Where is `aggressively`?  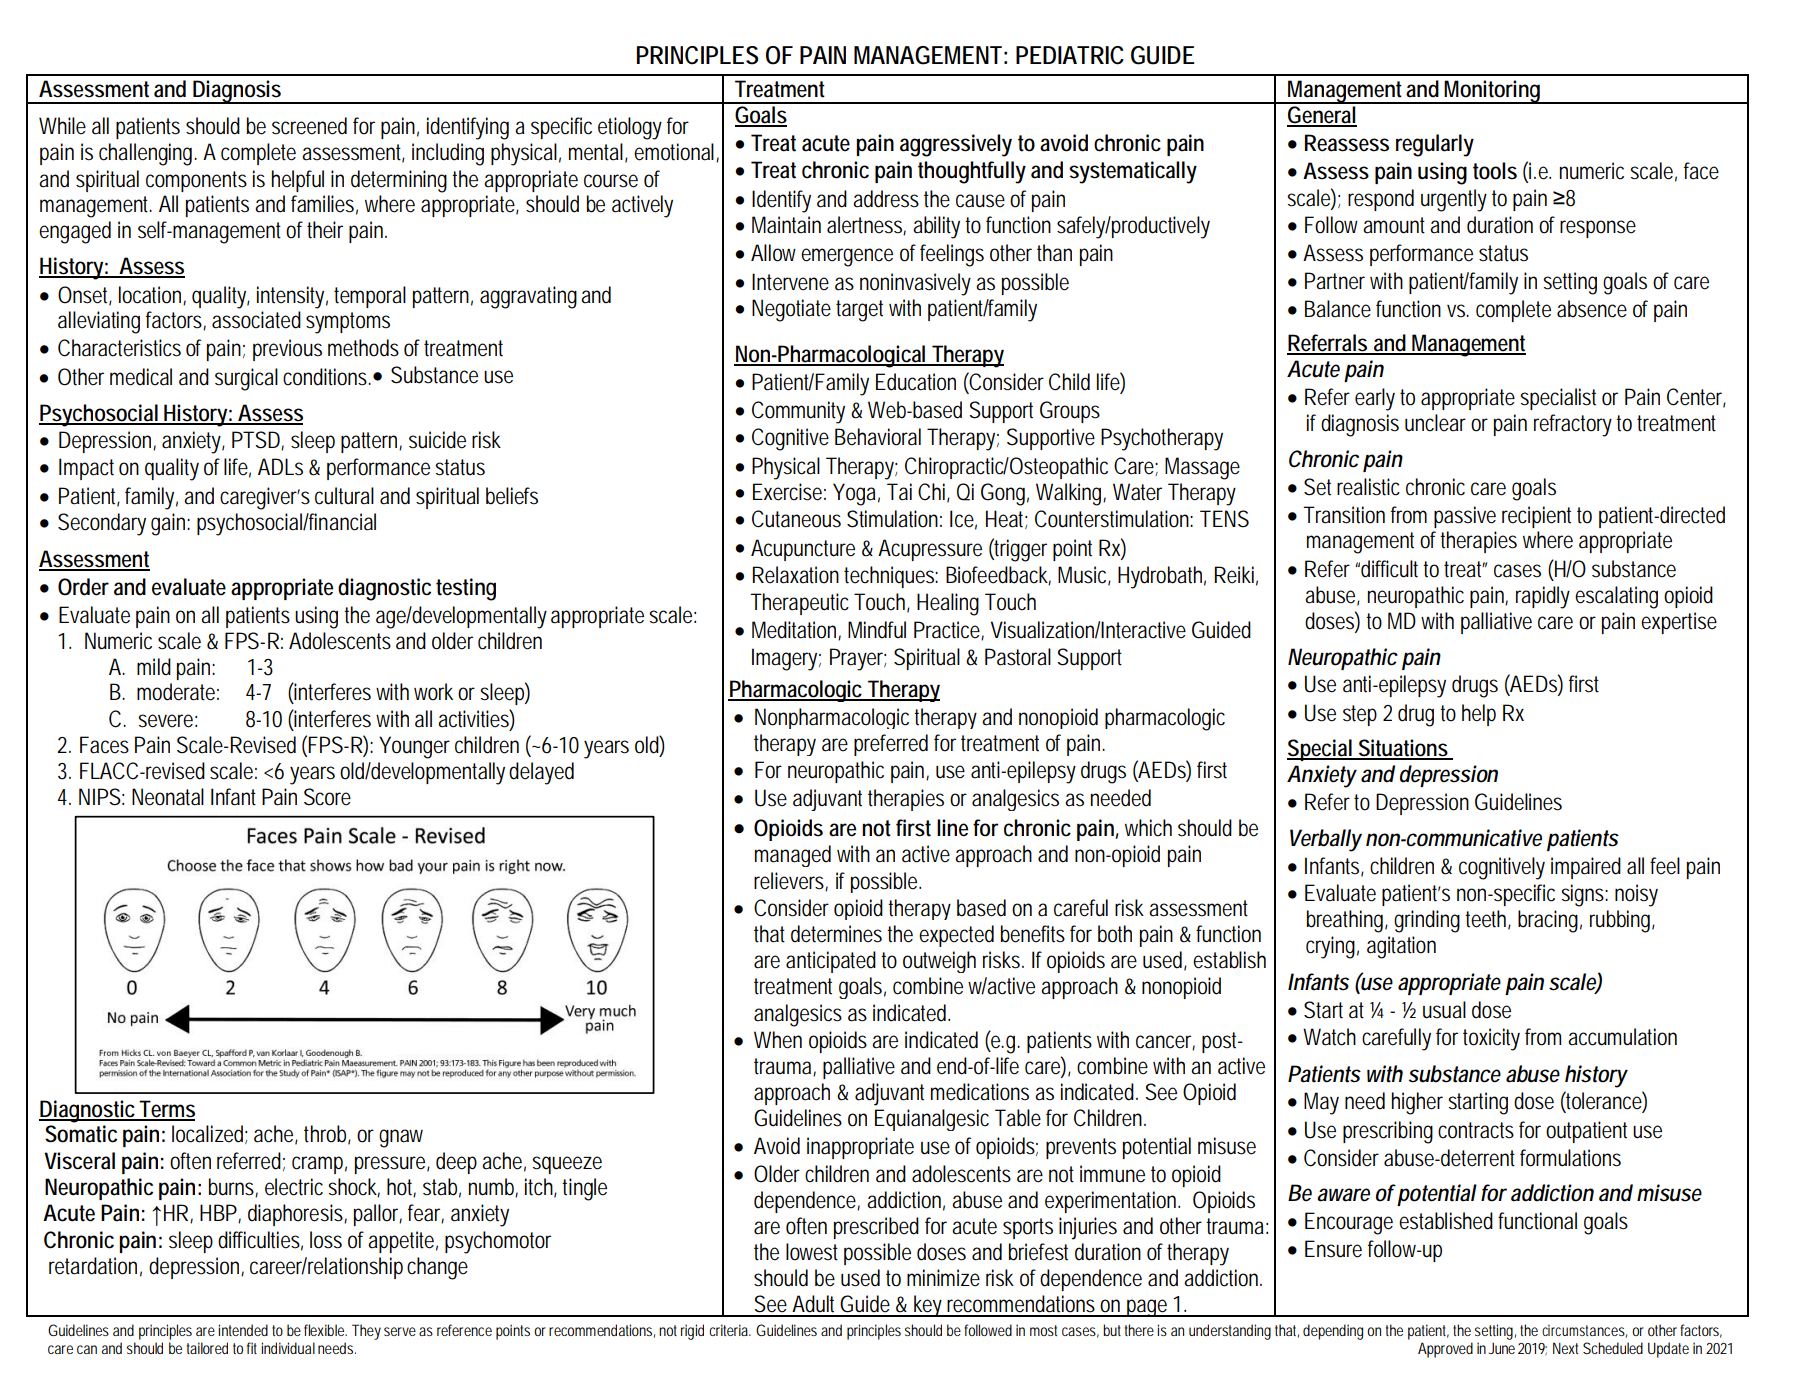 aggressively is located at coordinates (956, 145).
